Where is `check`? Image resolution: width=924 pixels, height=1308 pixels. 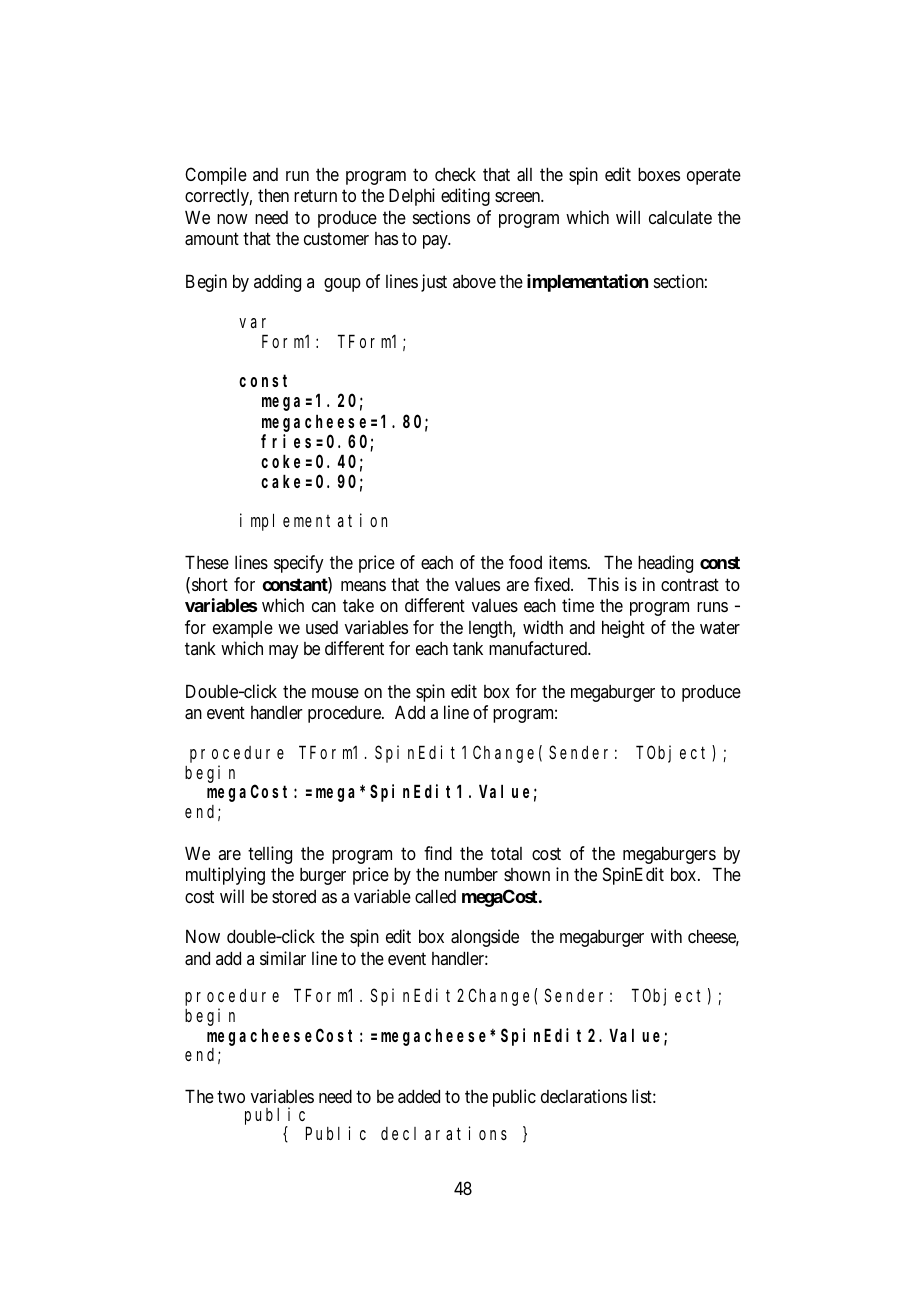
check is located at coordinates (455, 174).
